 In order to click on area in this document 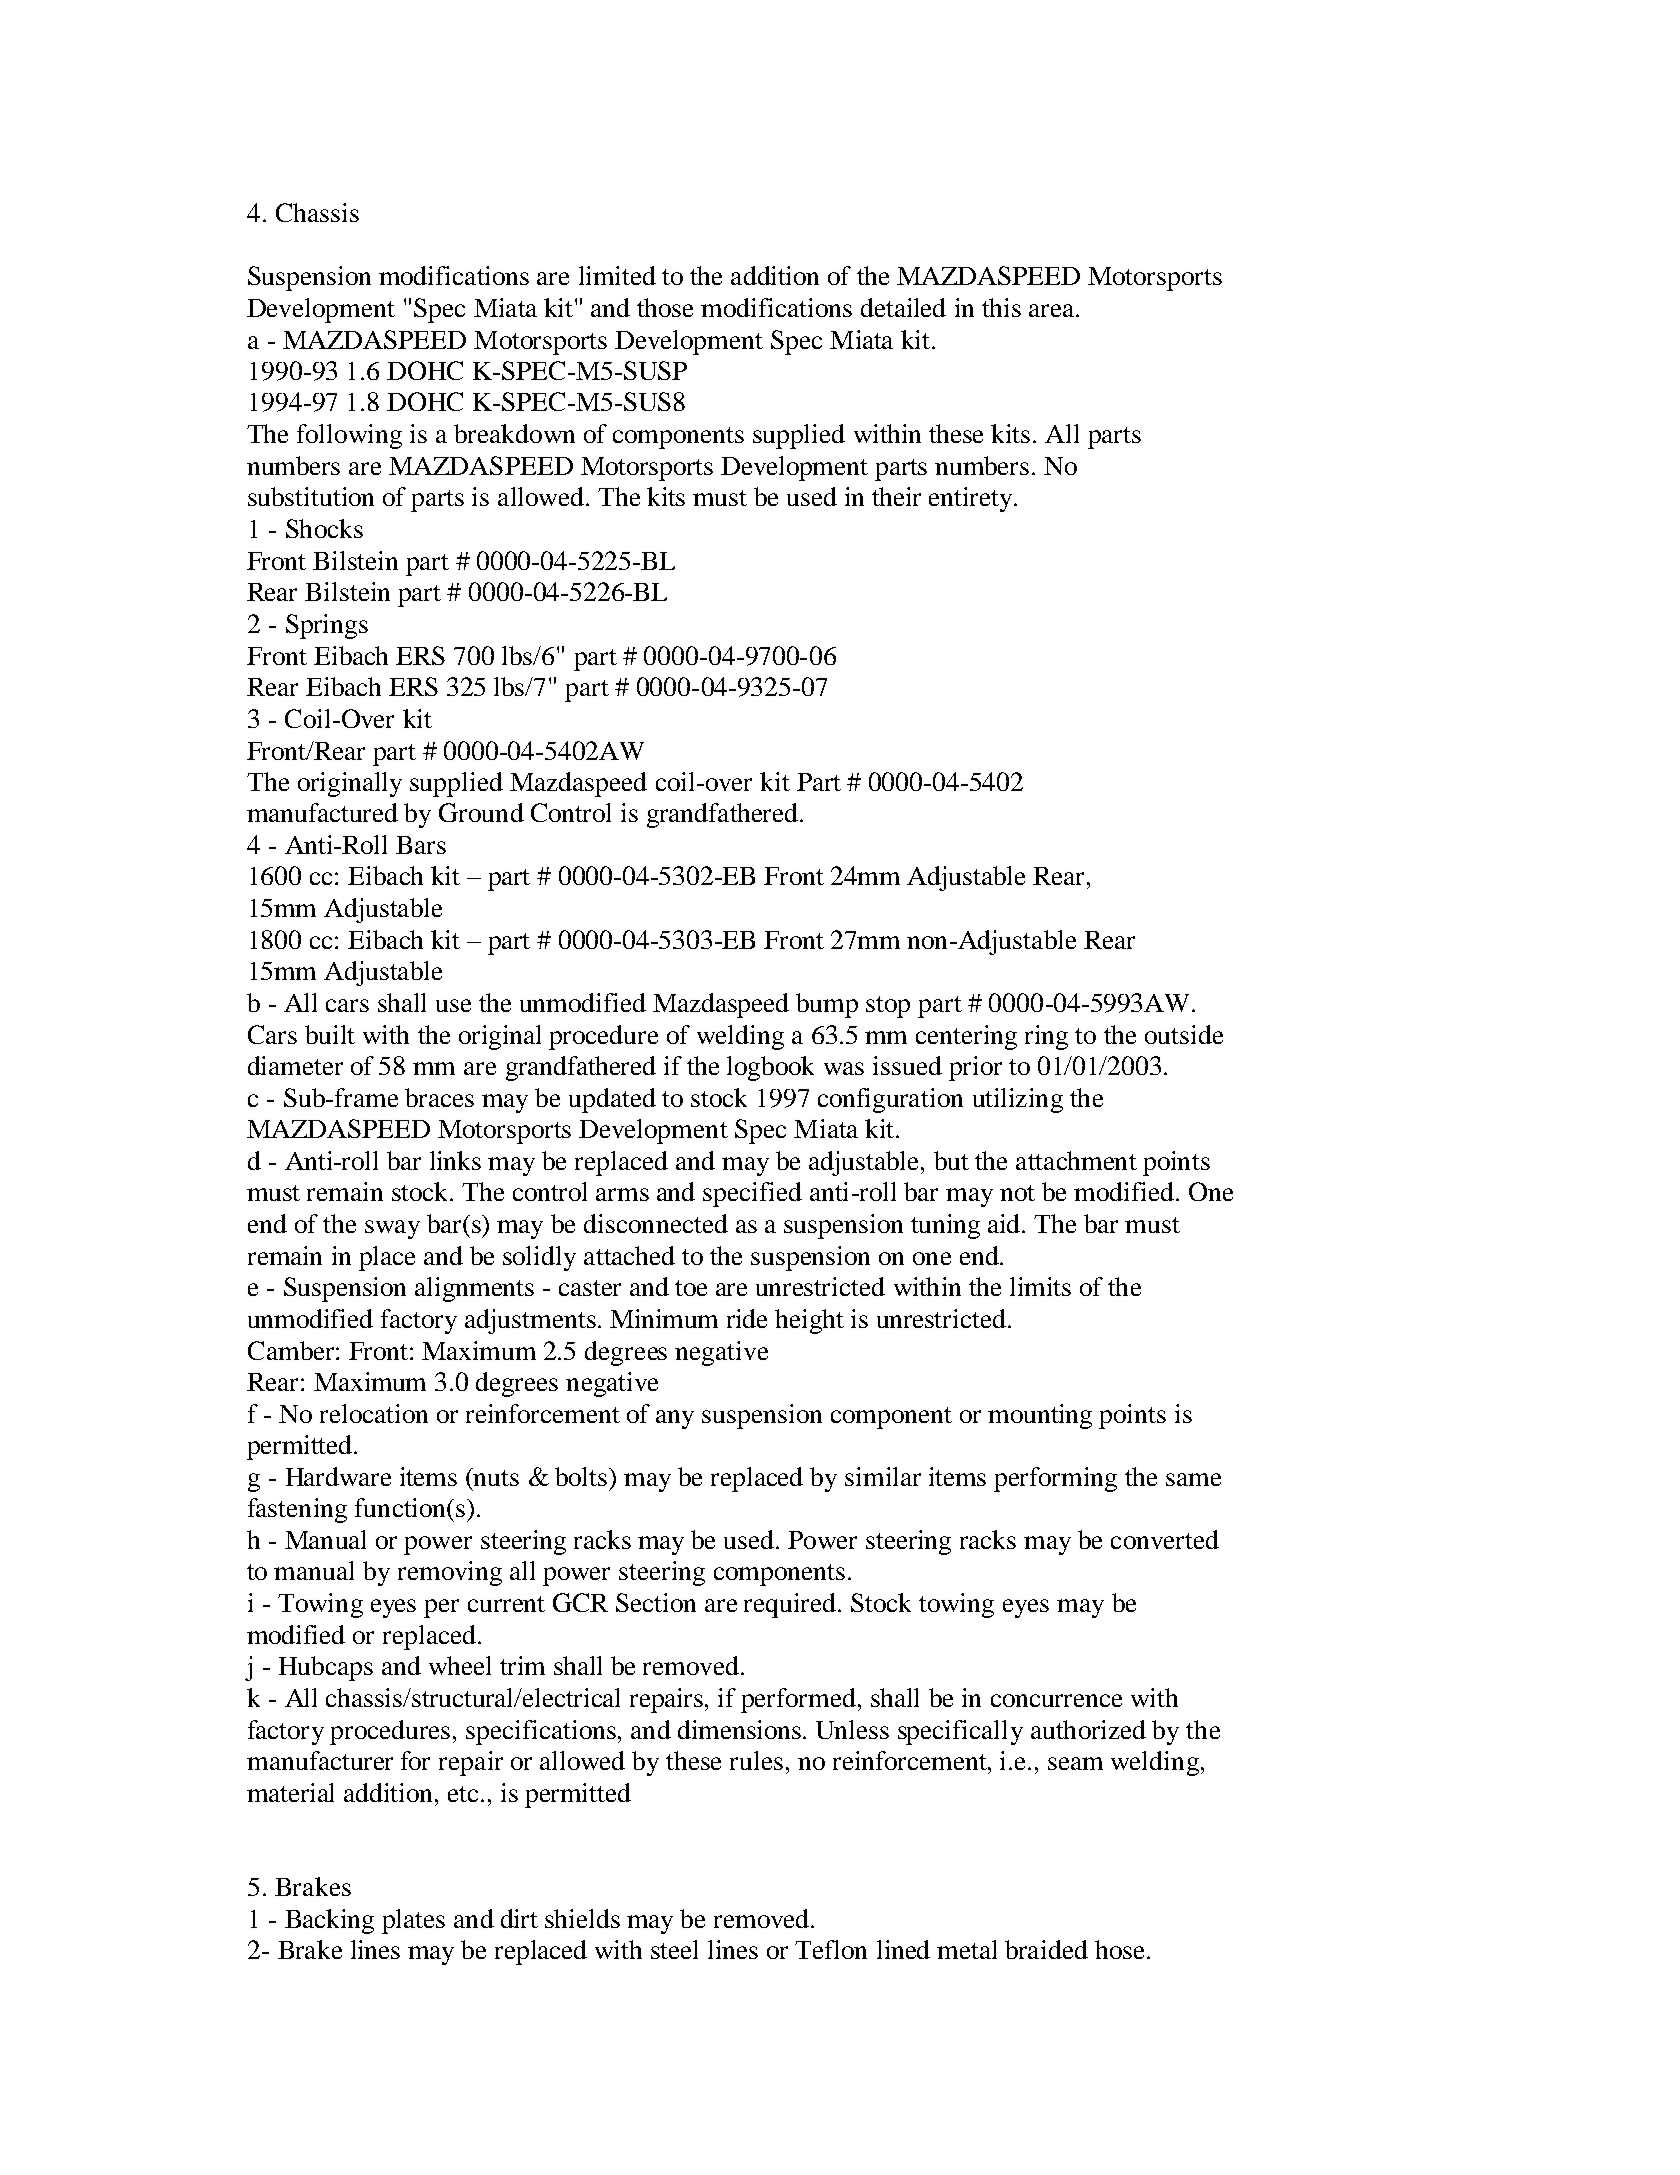, I will do `click(1053, 310)`.
